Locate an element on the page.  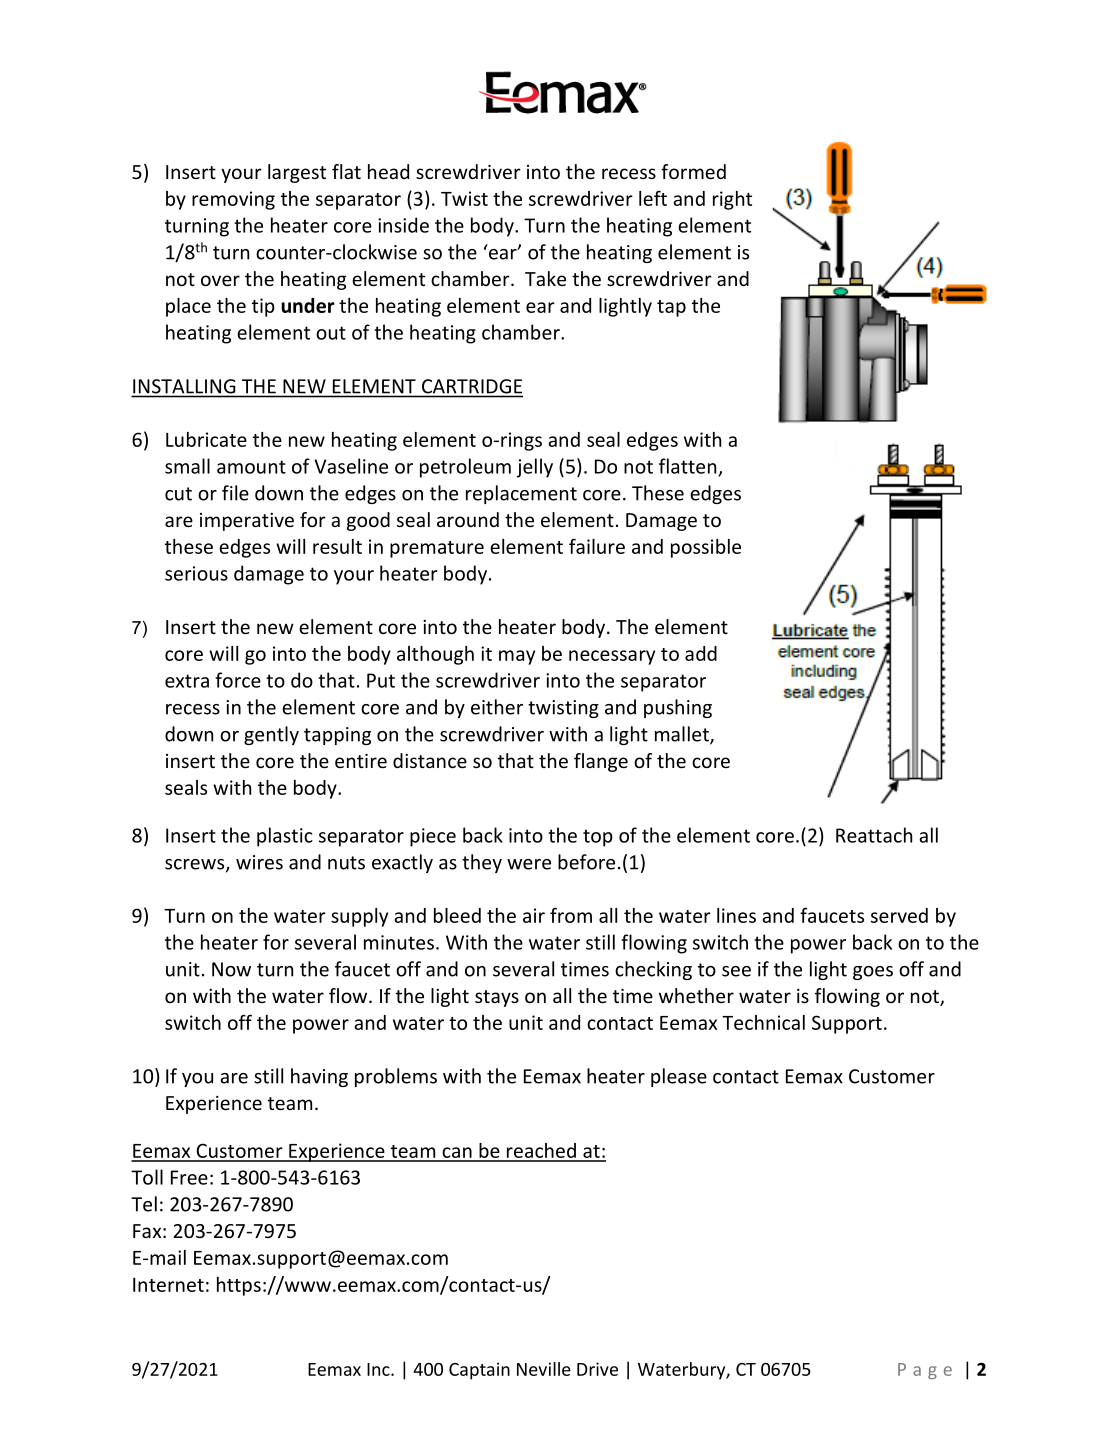
failure is located at coordinates (597, 546).
